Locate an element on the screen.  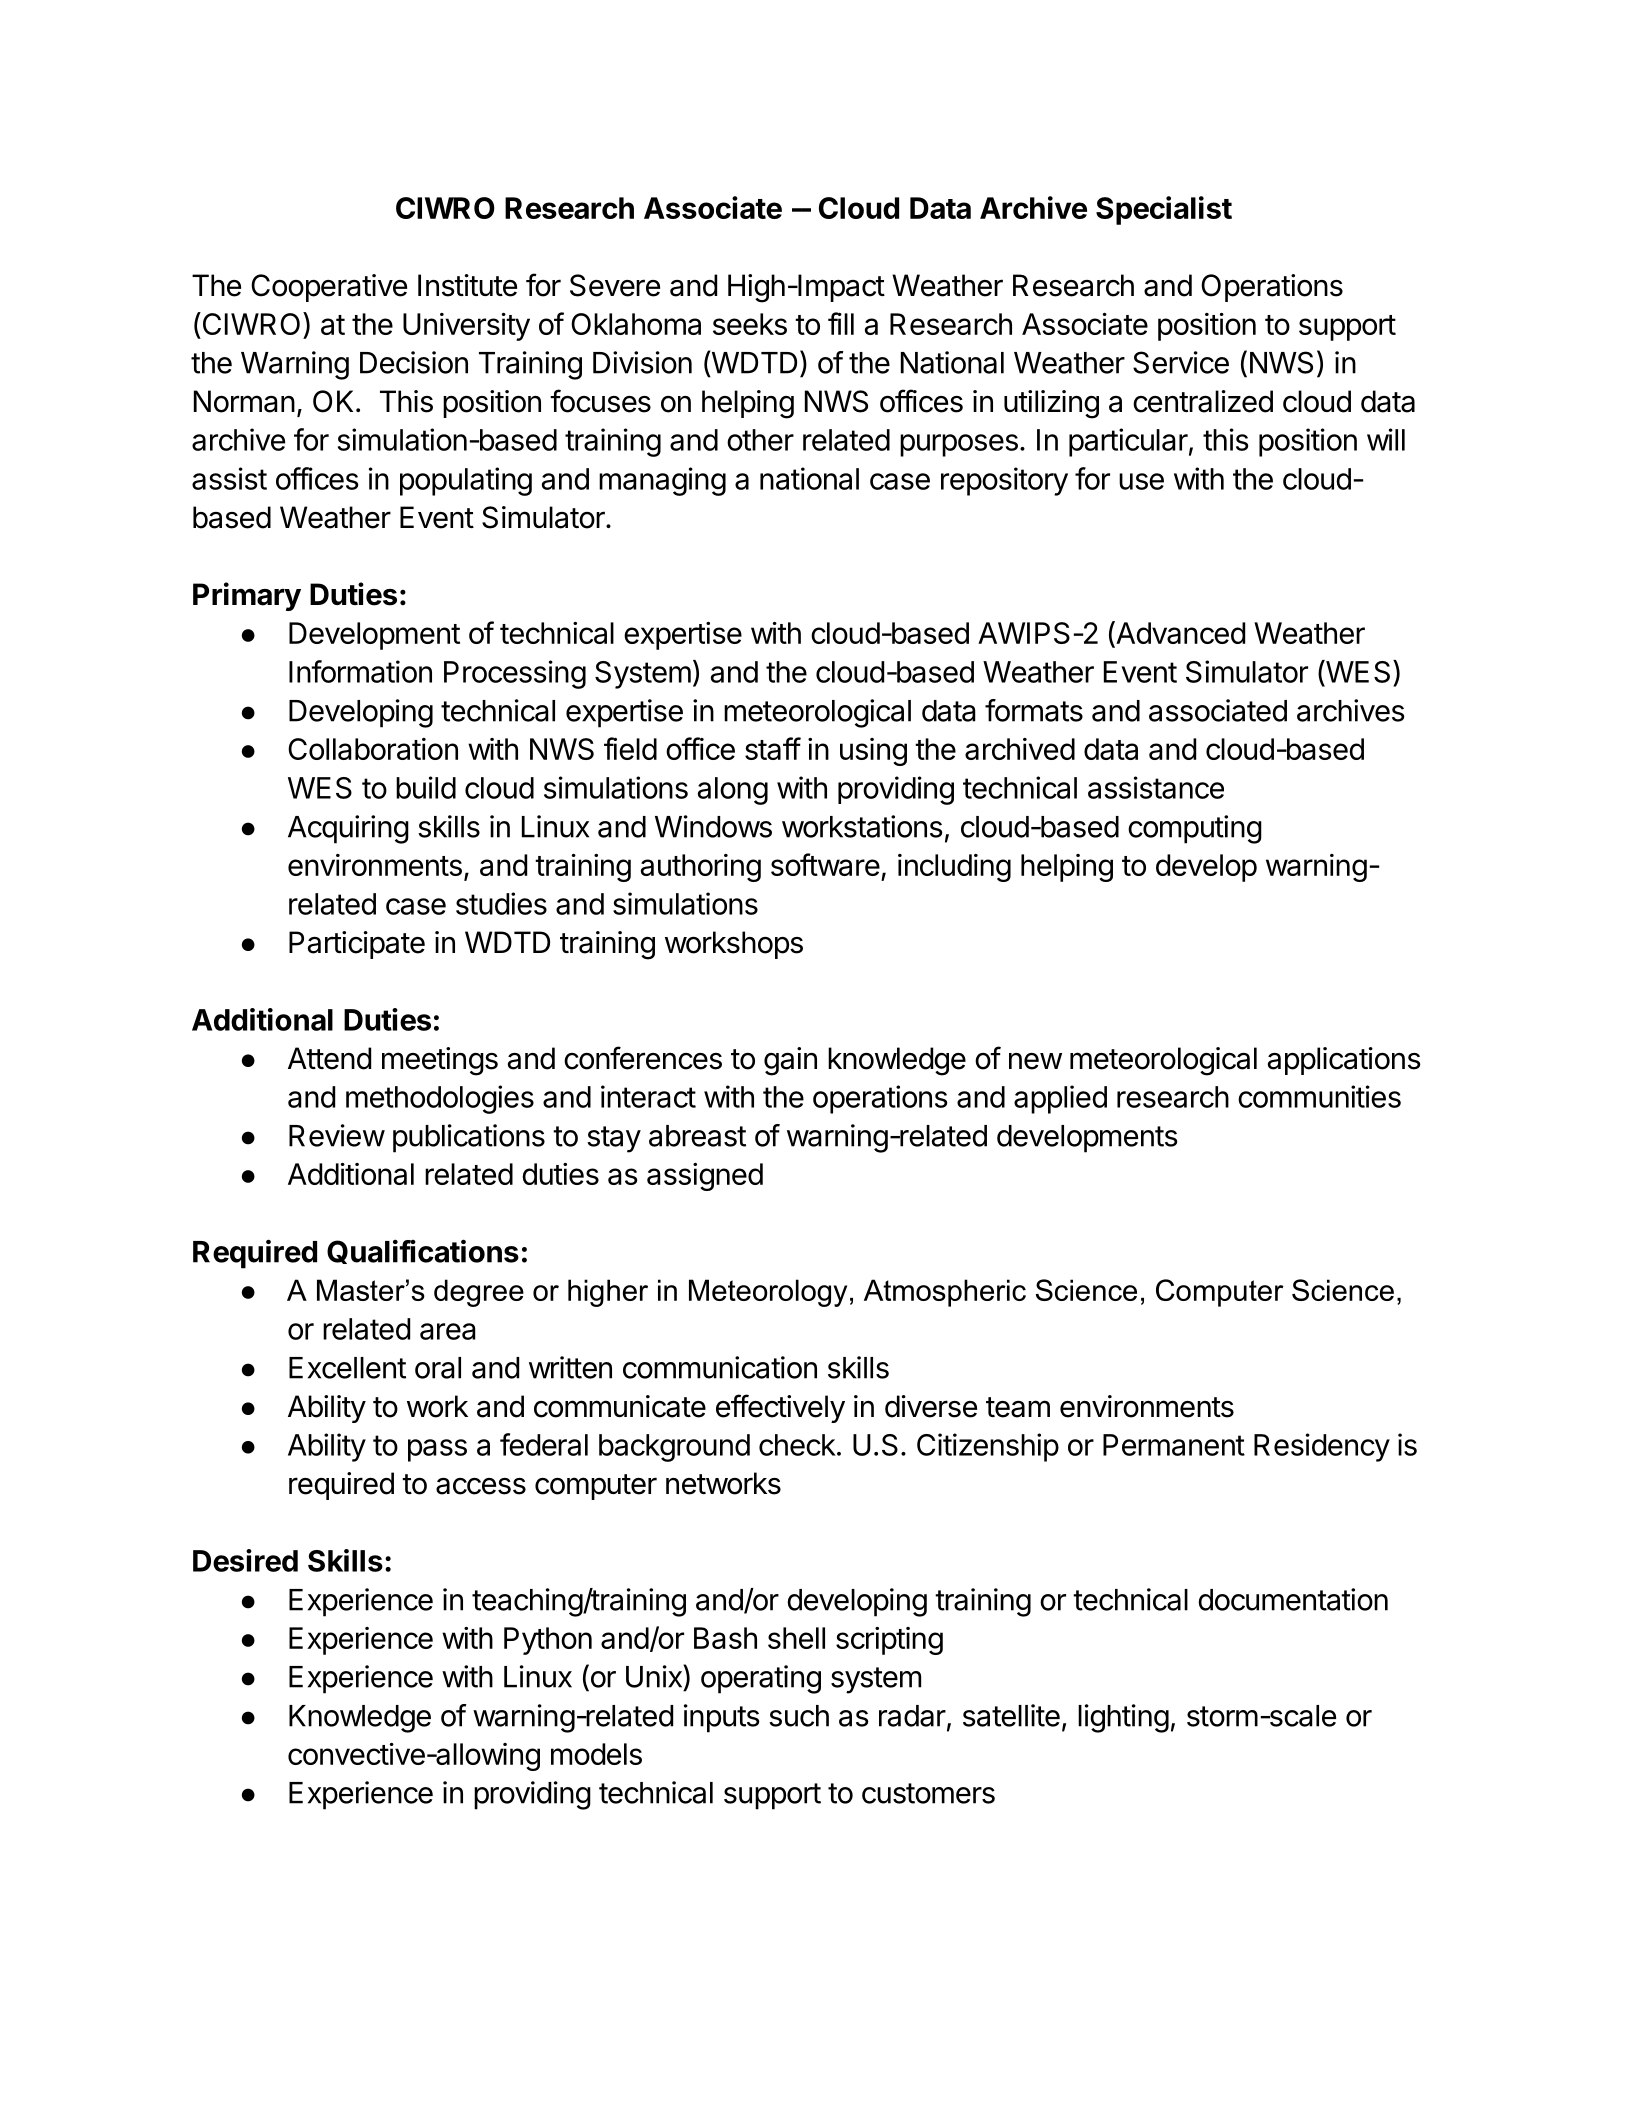
Cooperative is located at coordinates (329, 288).
